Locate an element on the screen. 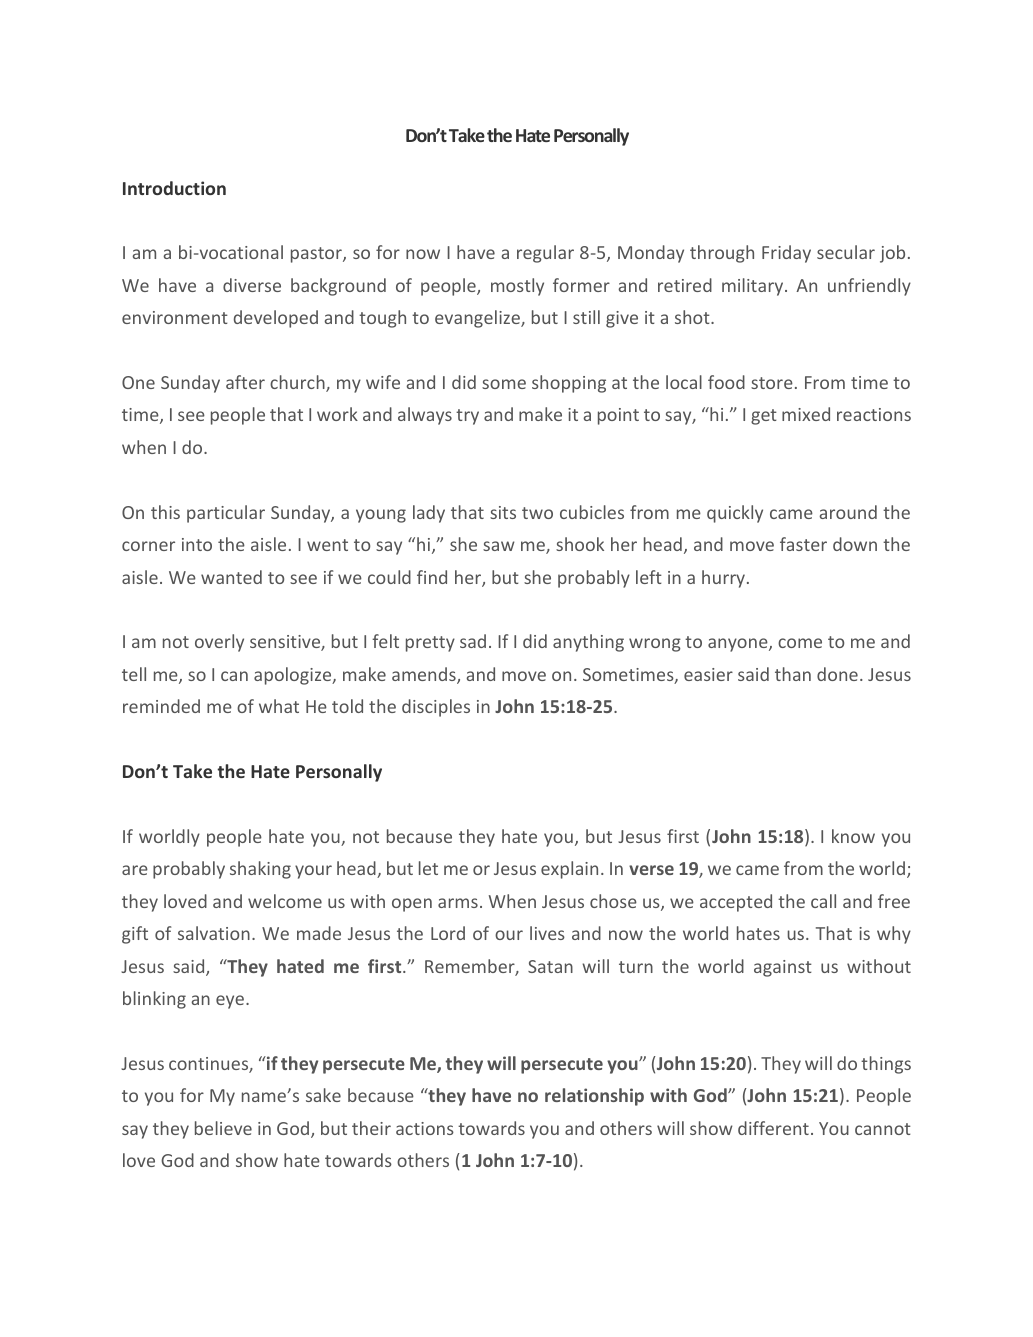  Friday is located at coordinates (786, 254).
